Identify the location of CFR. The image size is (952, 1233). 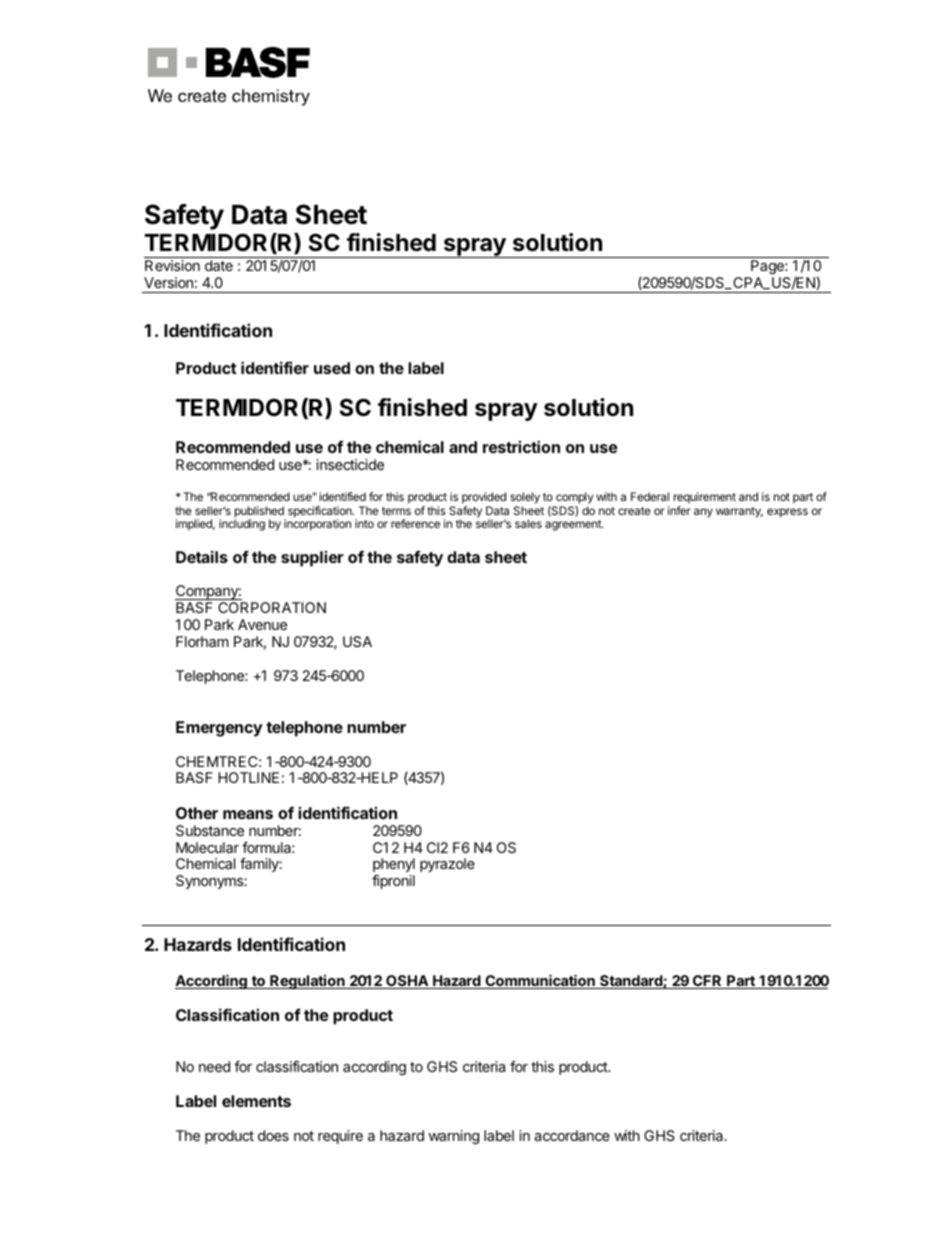
(707, 982).
